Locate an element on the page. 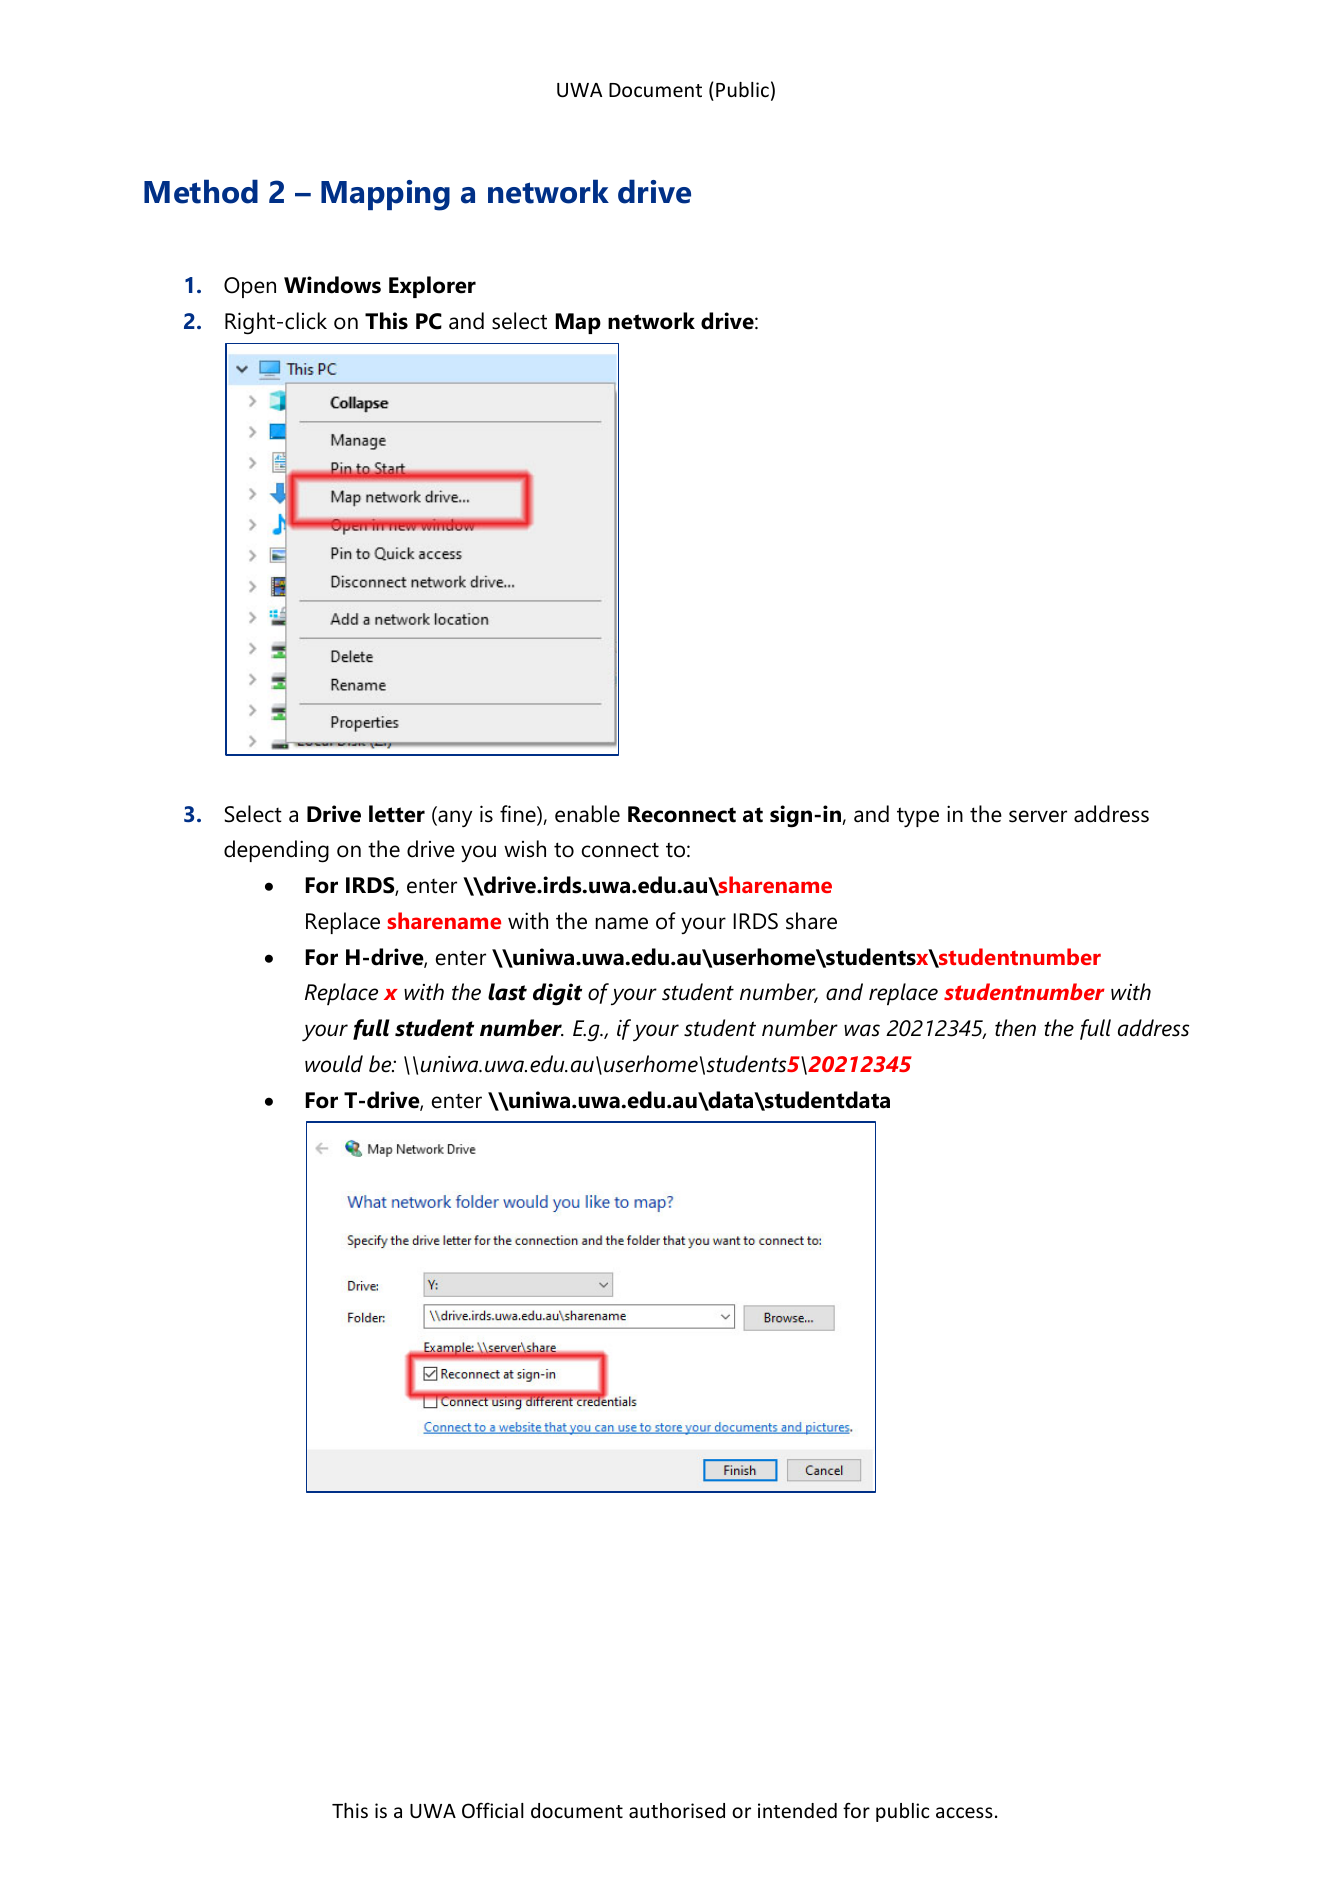  digit is located at coordinates (557, 994).
